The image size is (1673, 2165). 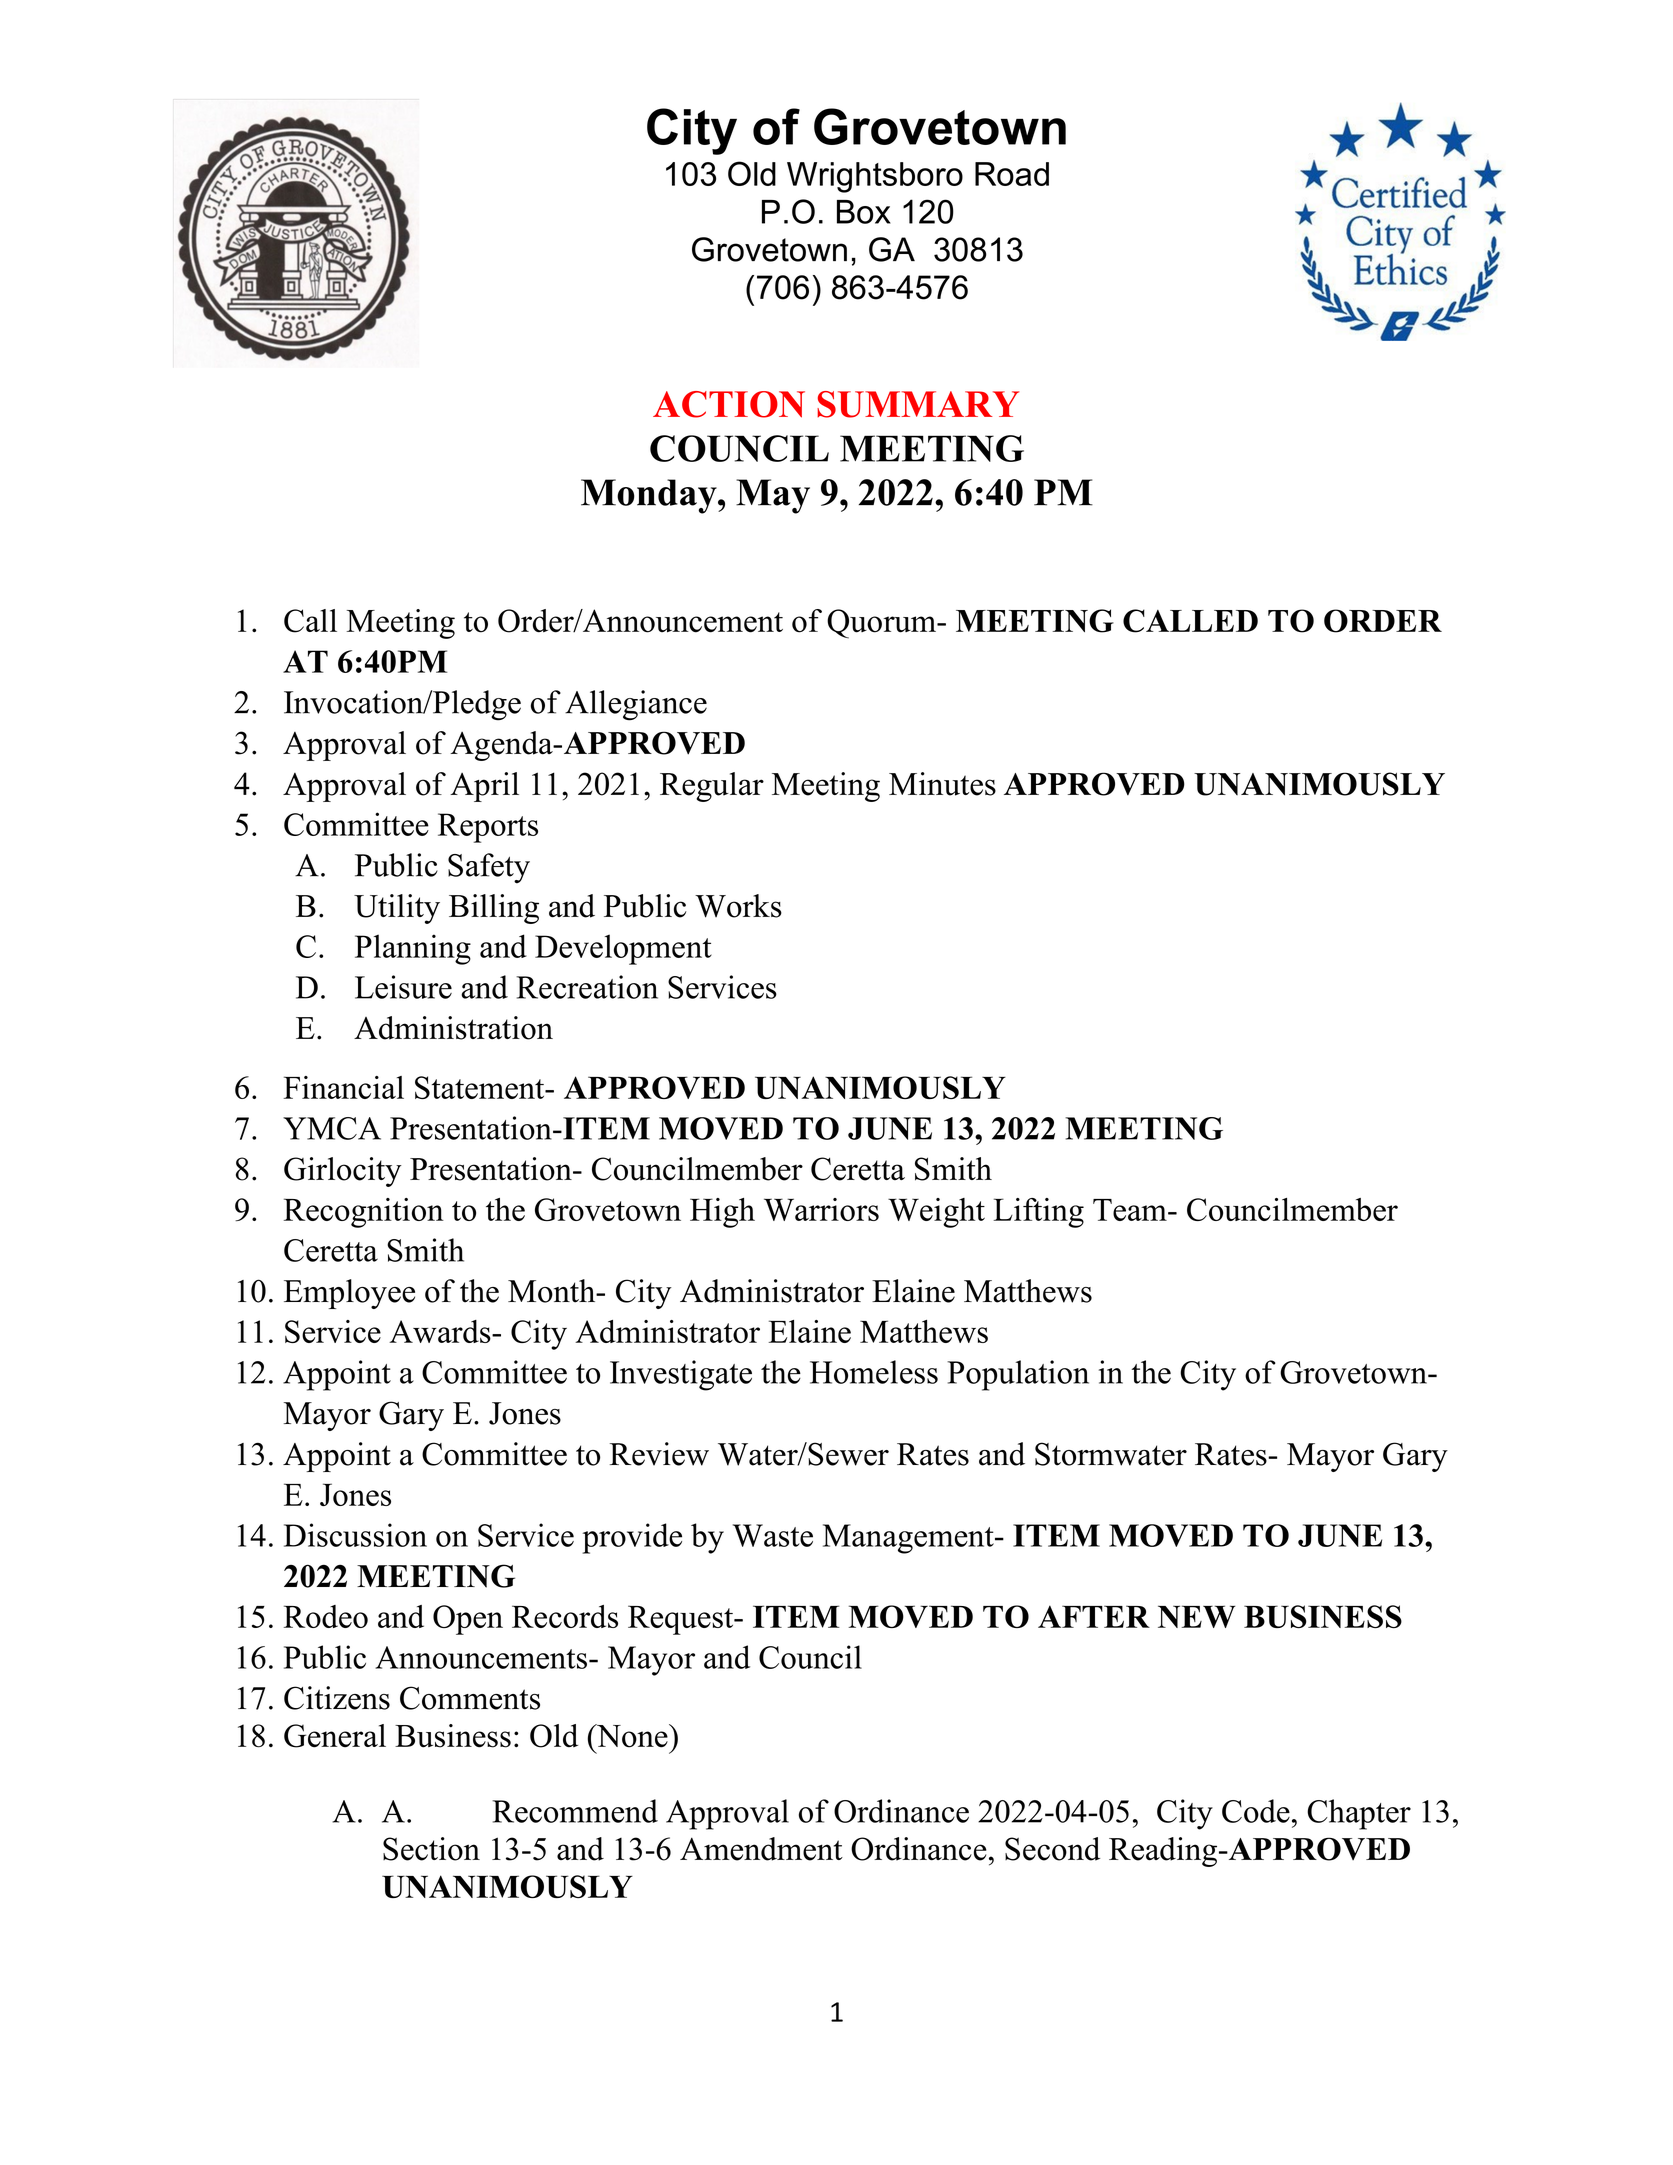 I want to click on Works, so click(x=738, y=906).
